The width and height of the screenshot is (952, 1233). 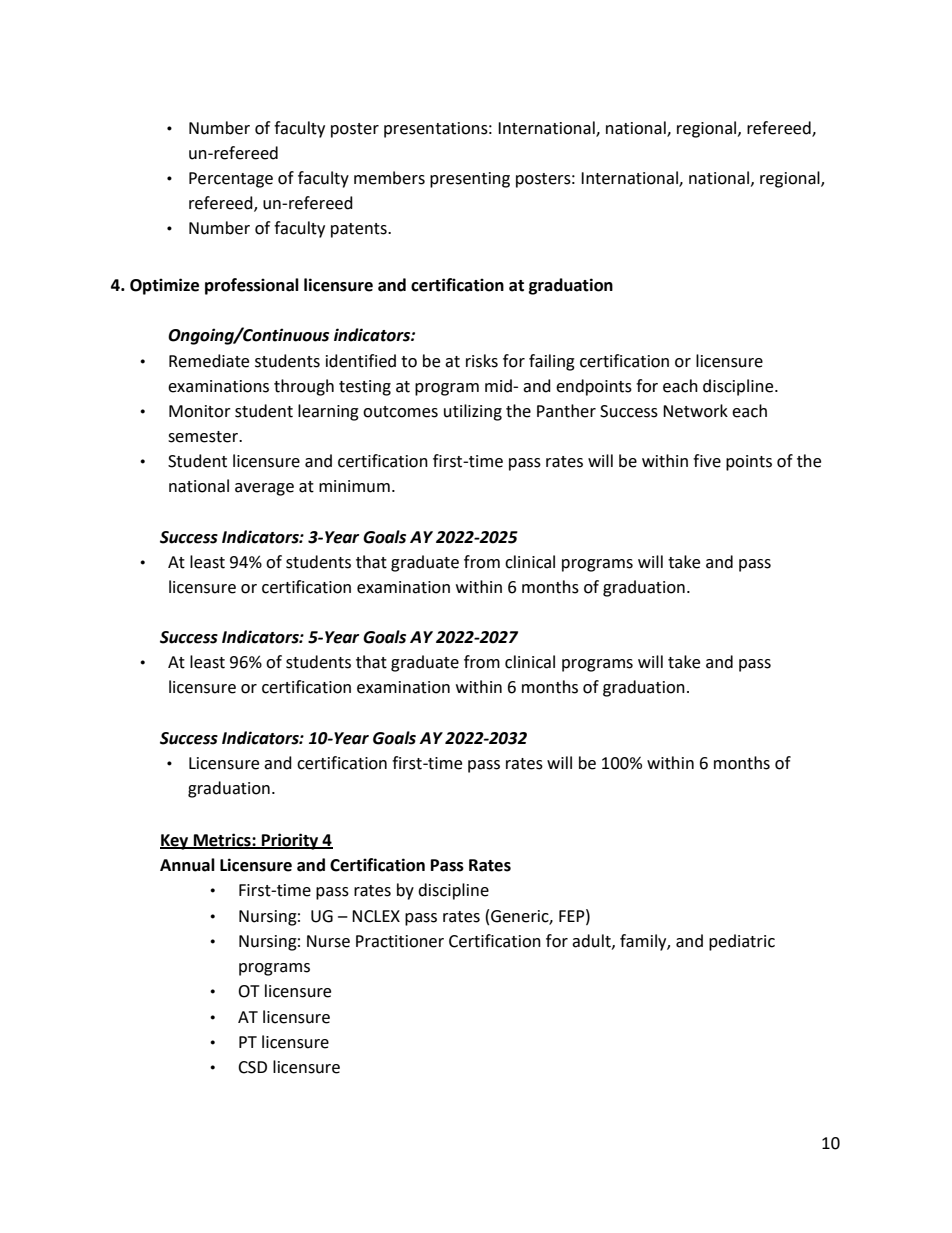 What do you see at coordinates (552, 362) in the screenshot?
I see `failing` at bounding box center [552, 362].
